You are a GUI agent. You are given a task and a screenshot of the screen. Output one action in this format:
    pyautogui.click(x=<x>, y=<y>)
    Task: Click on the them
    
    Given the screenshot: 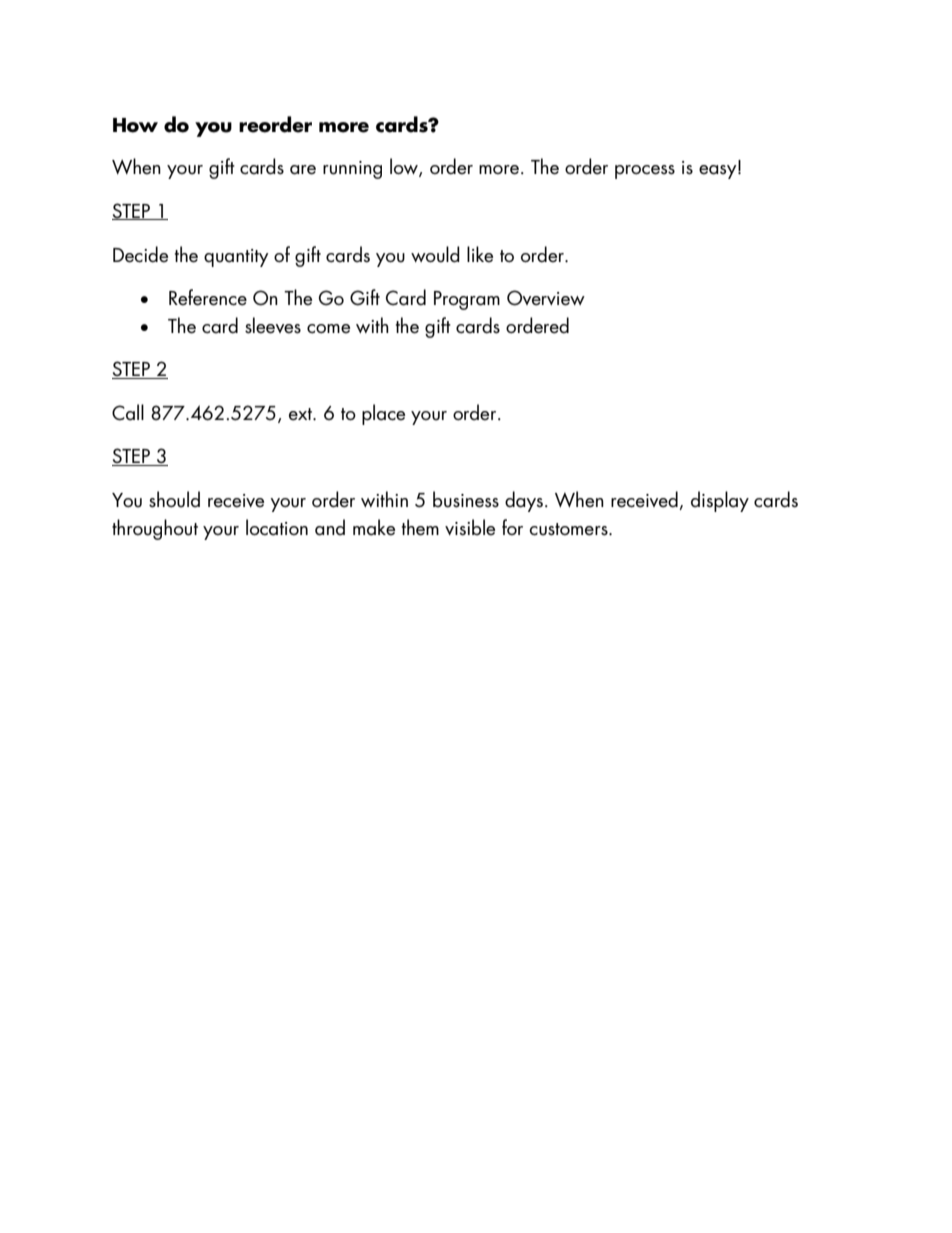 What is the action you would take?
    pyautogui.click(x=420, y=527)
